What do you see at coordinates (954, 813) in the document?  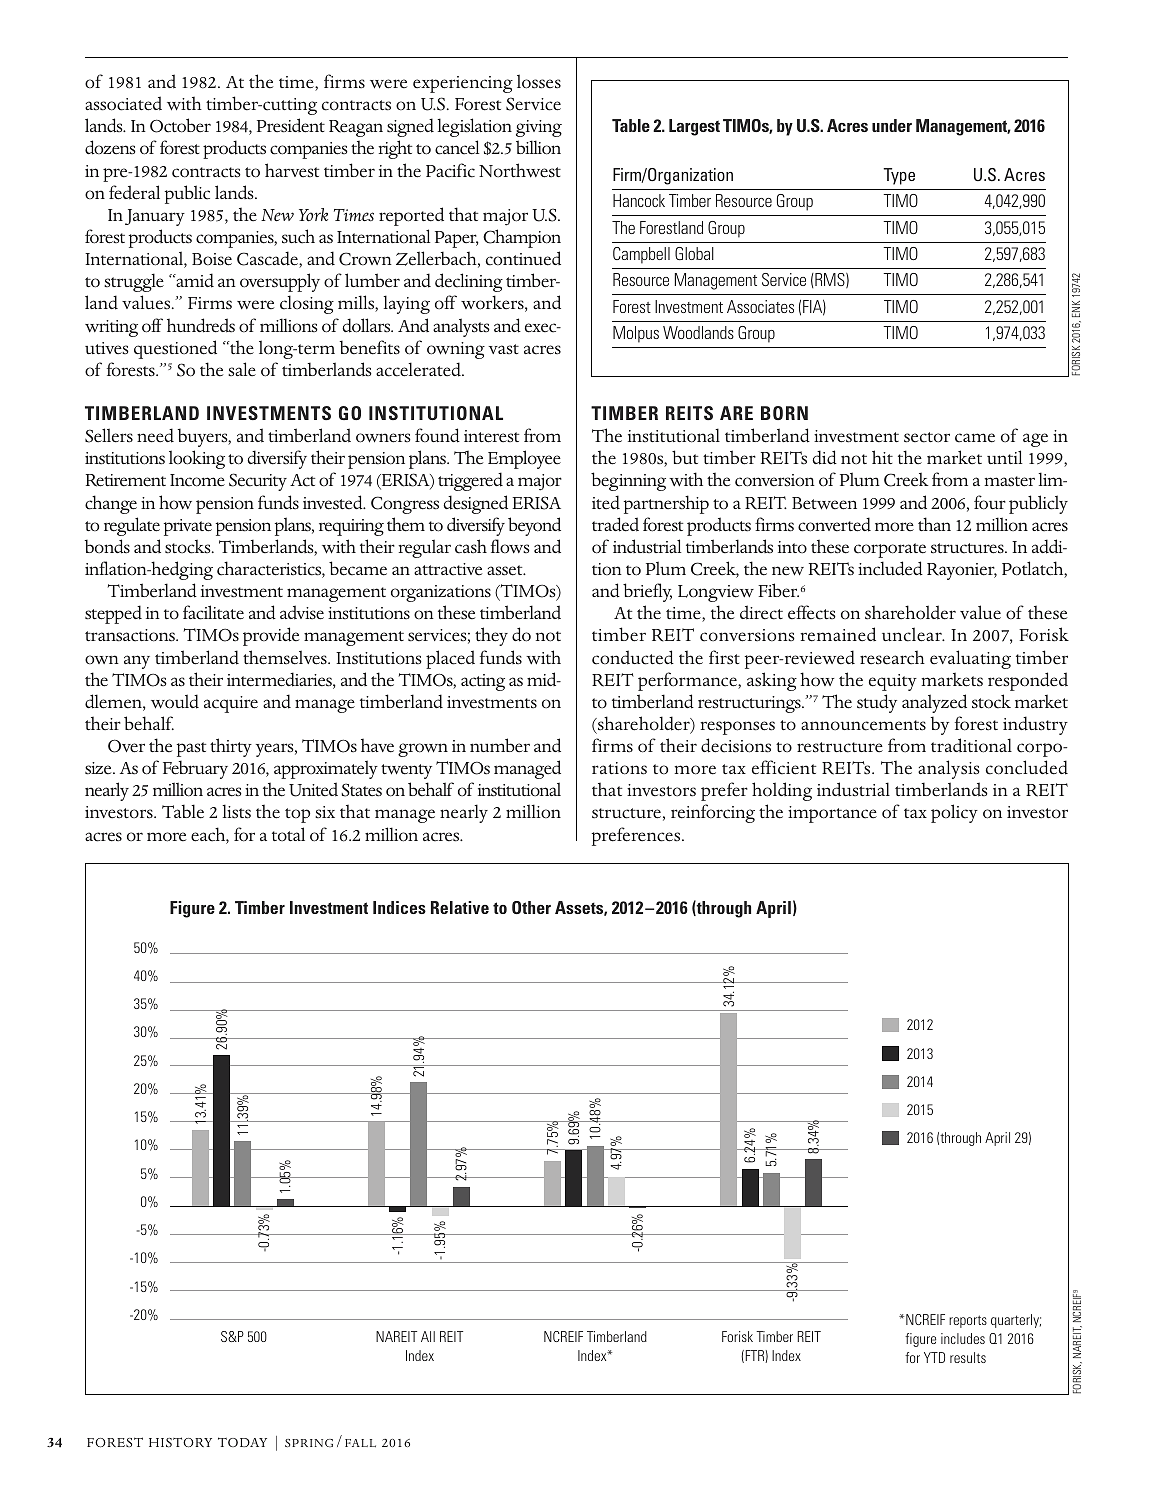 I see `policy` at bounding box center [954, 813].
